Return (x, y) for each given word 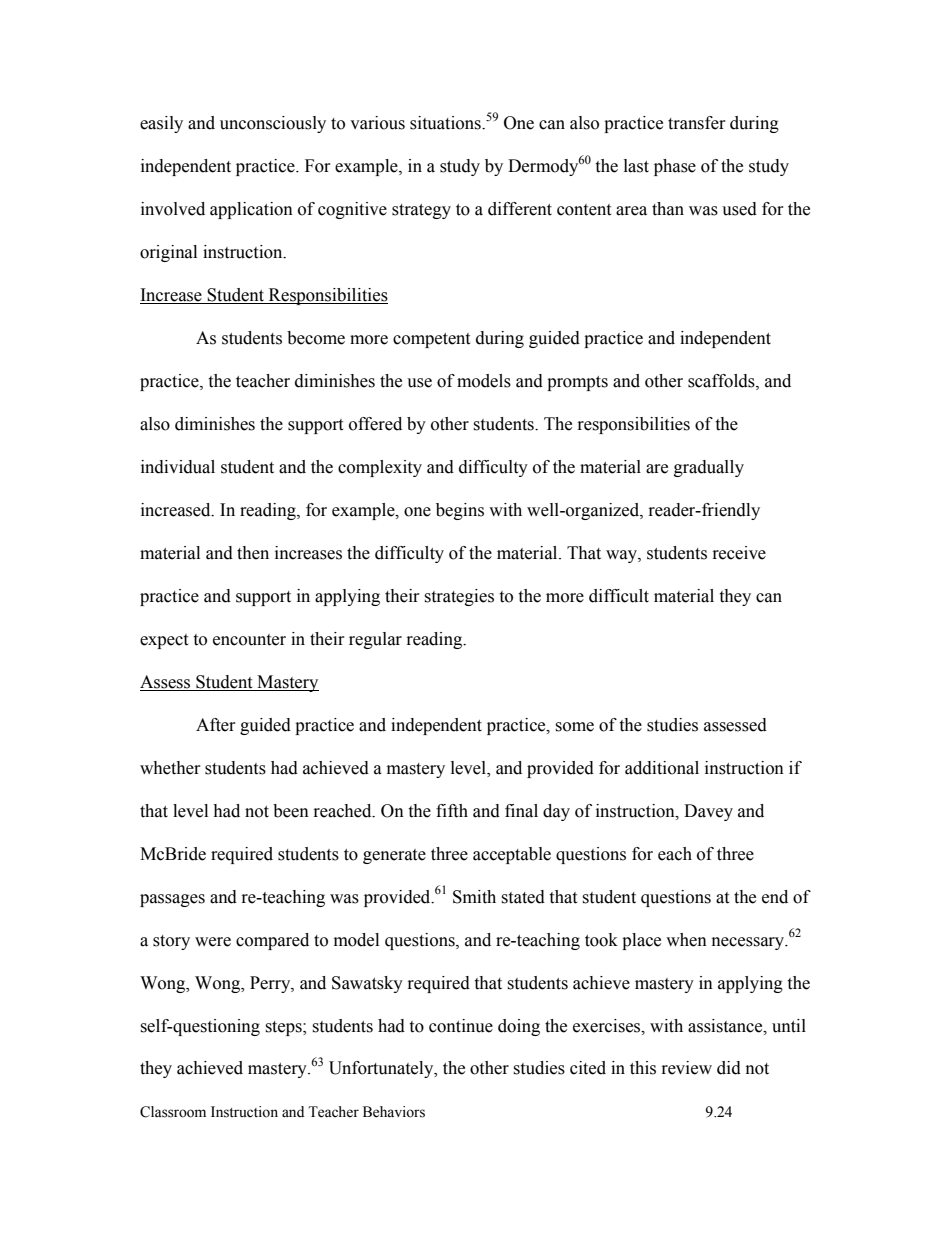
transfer (697, 123)
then (253, 553)
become (316, 338)
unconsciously (273, 124)
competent (431, 340)
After (216, 725)
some (574, 727)
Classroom (173, 1112)
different (520, 209)
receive (739, 553)
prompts (577, 383)
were (213, 942)
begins (460, 511)
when (686, 940)
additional (662, 768)
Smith (474, 897)
